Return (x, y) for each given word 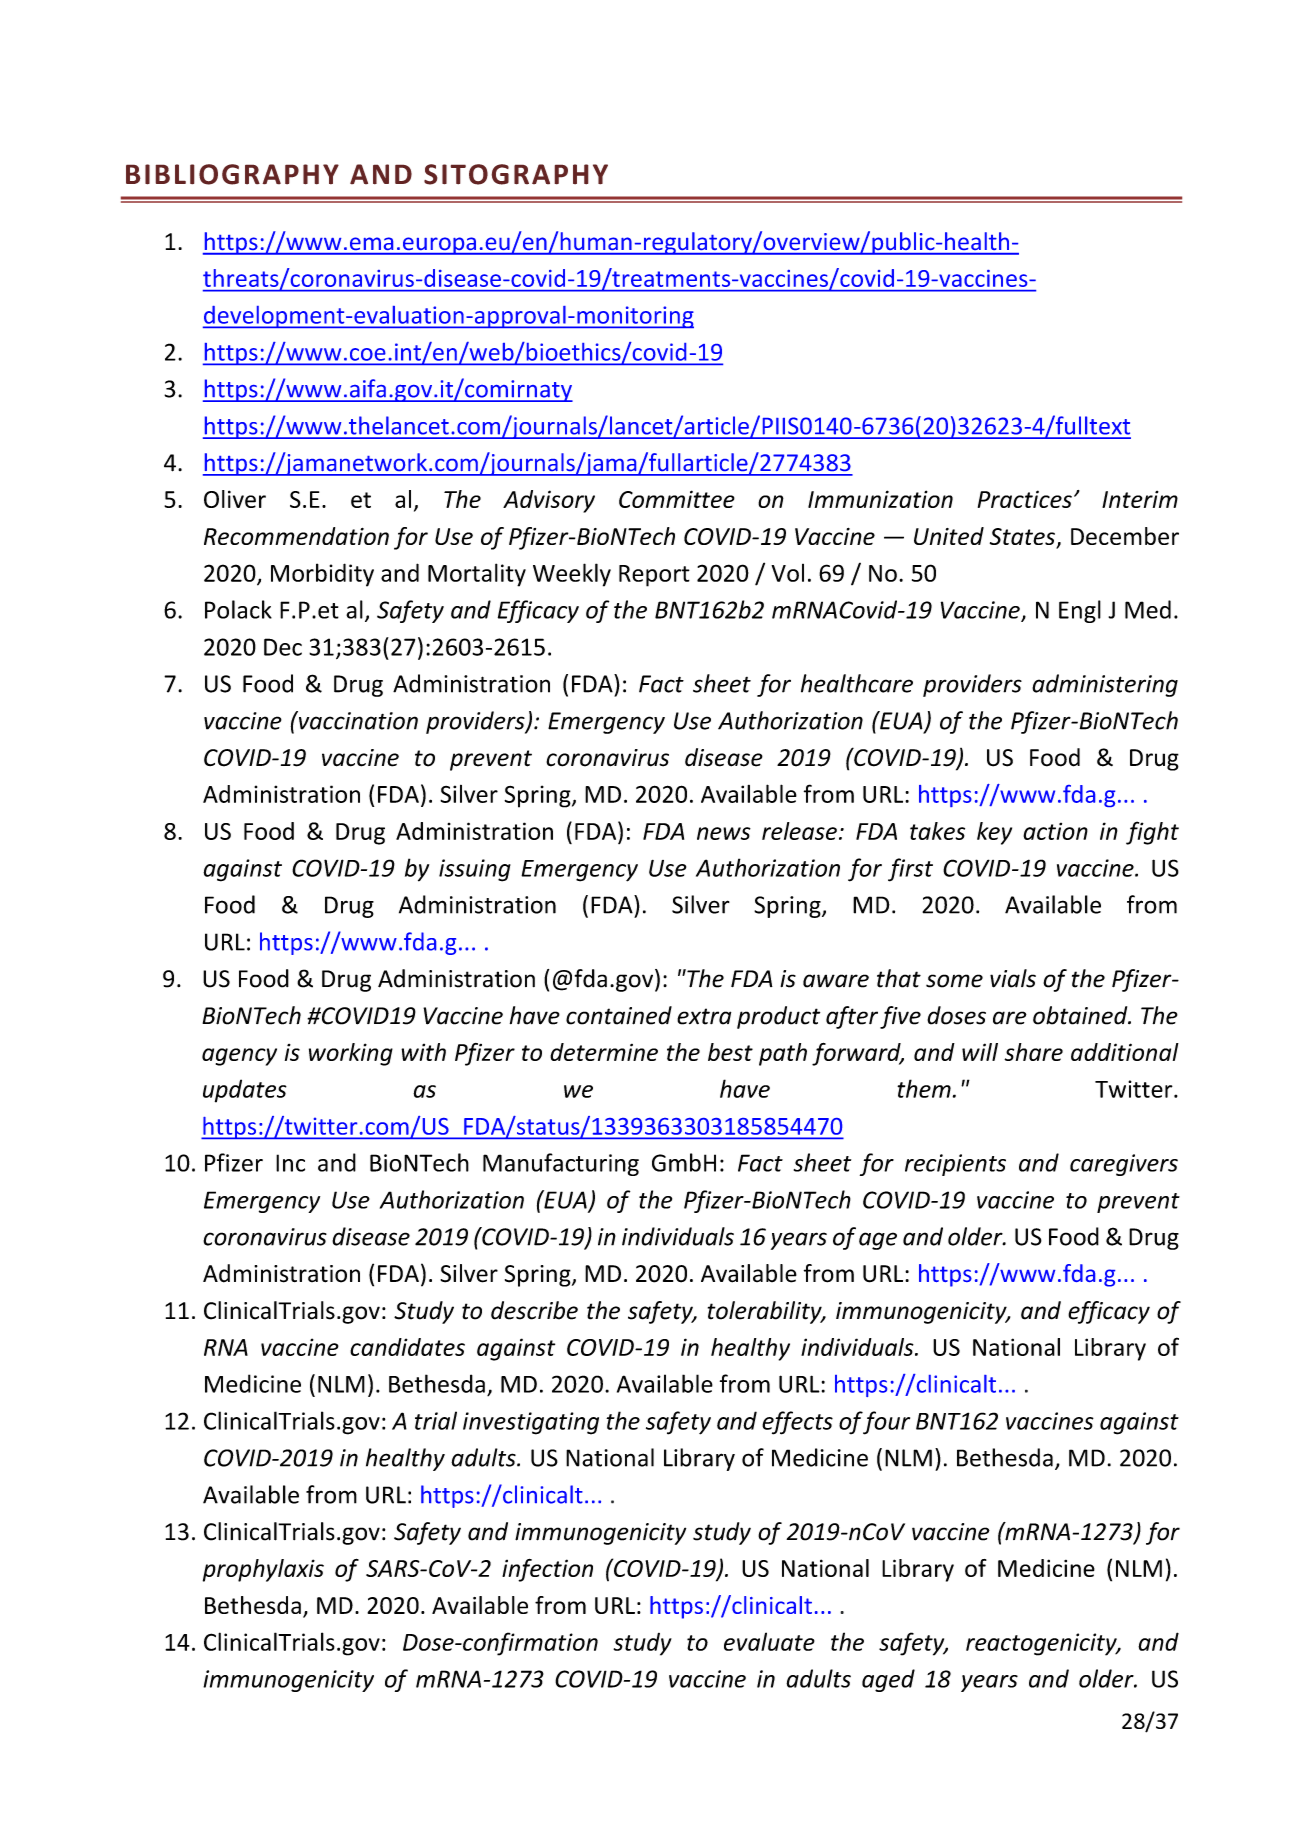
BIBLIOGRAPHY (232, 174)
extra (704, 1016)
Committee (677, 499)
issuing (475, 870)
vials (1013, 978)
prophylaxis (263, 1570)
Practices (1025, 499)
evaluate (769, 1641)
